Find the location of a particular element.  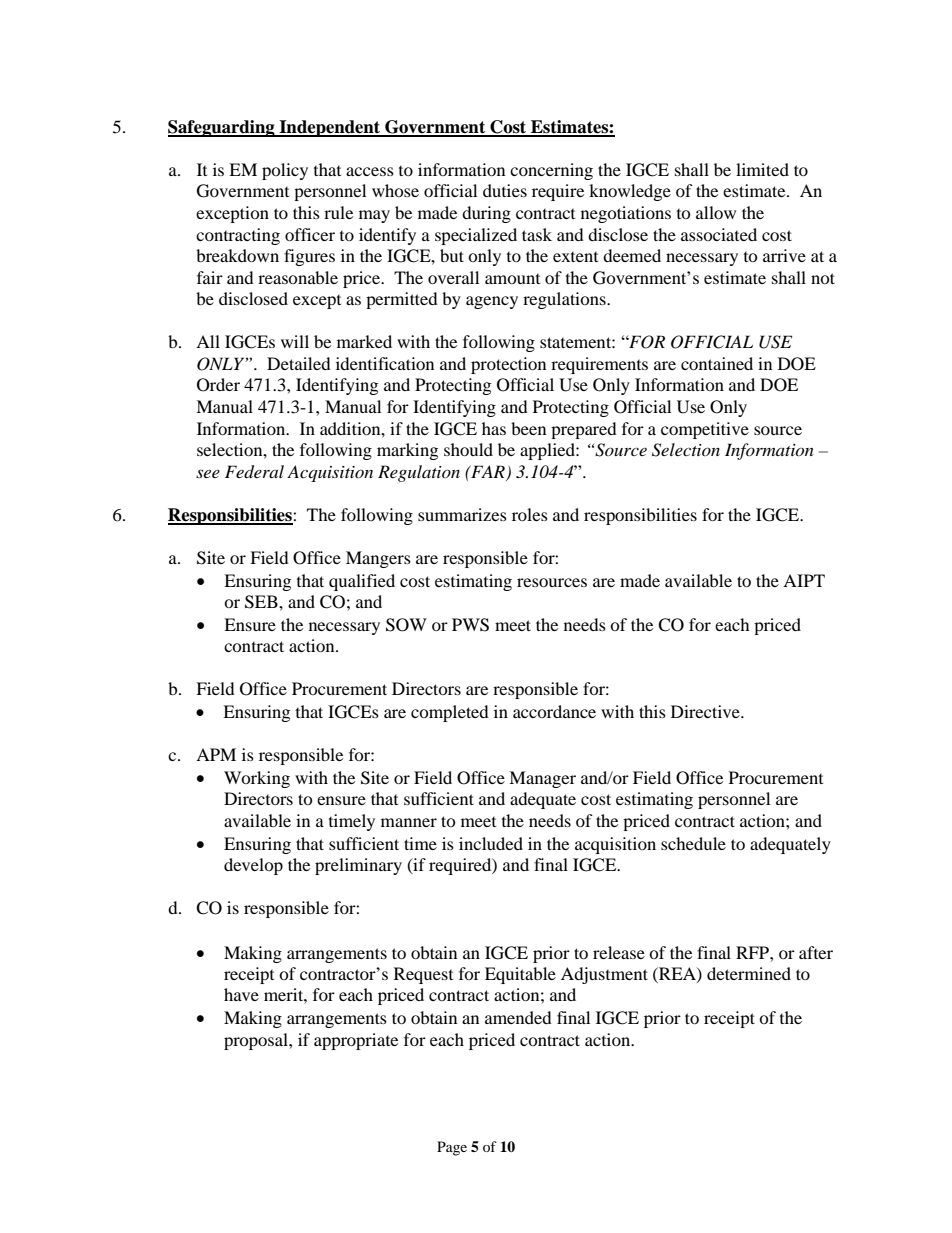

Page is located at coordinates (452, 1148).
